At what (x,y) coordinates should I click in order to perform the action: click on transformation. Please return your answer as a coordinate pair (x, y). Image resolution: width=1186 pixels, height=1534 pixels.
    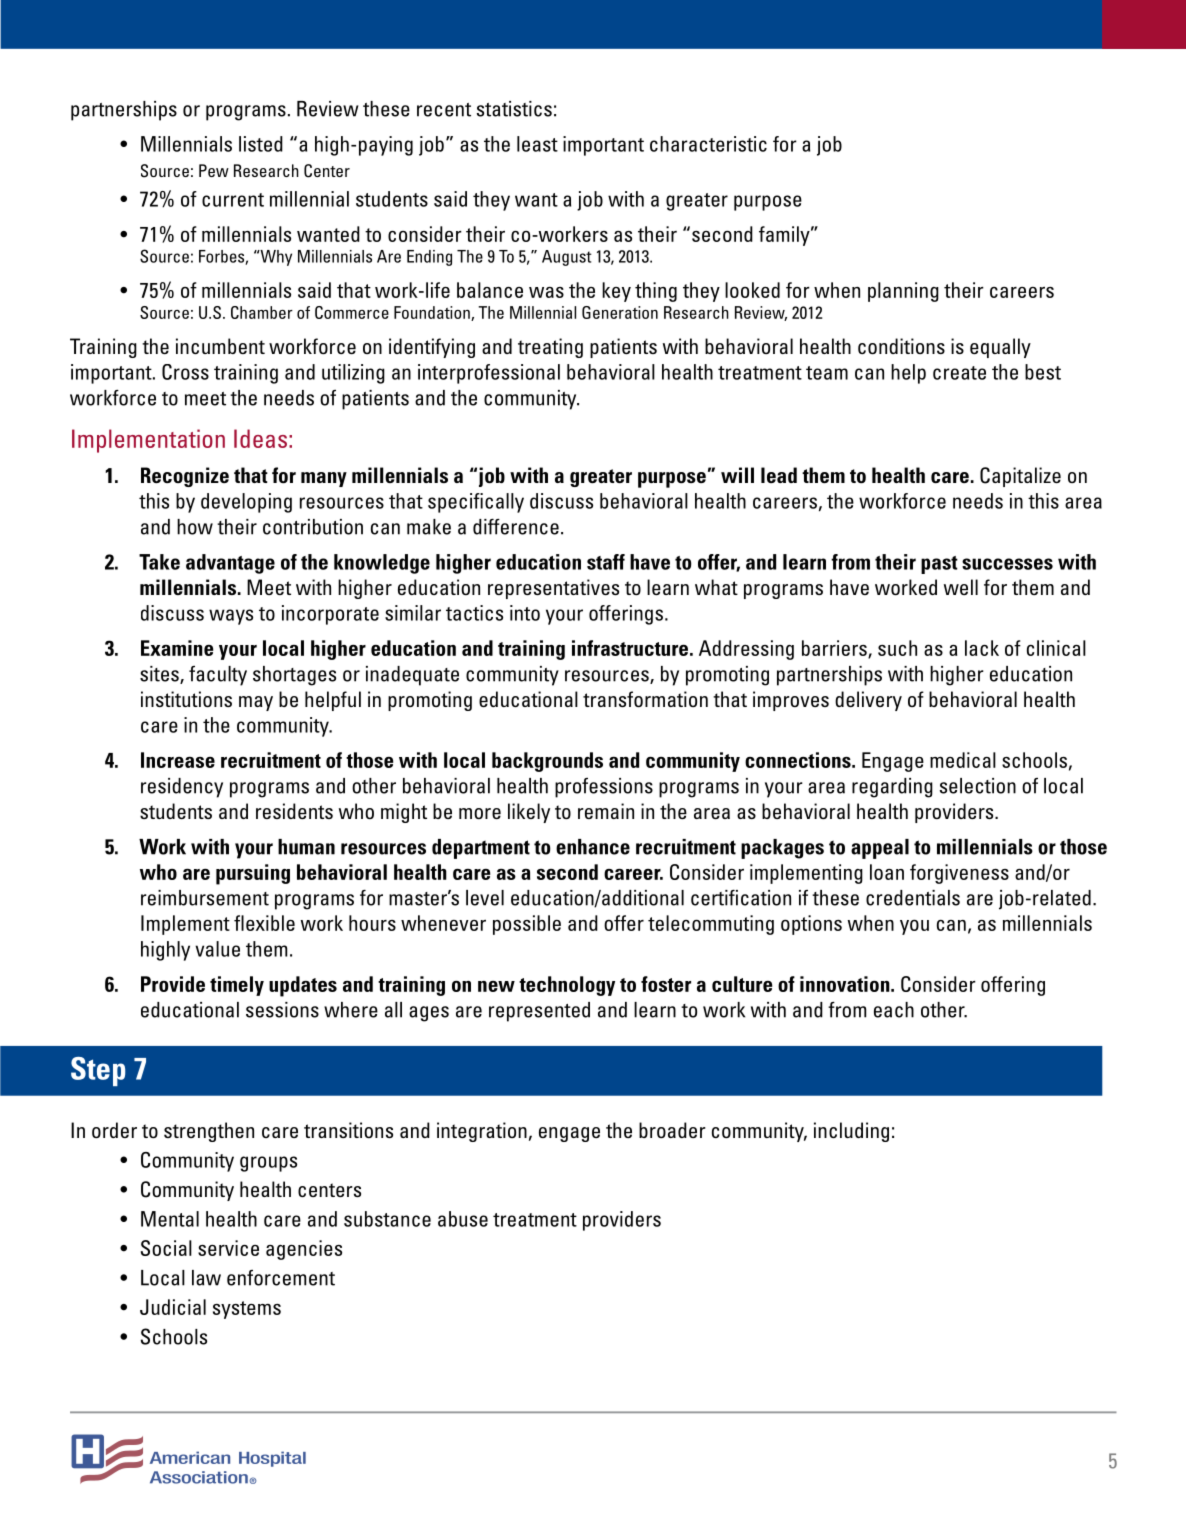
    Looking at the image, I should click on (645, 699).
